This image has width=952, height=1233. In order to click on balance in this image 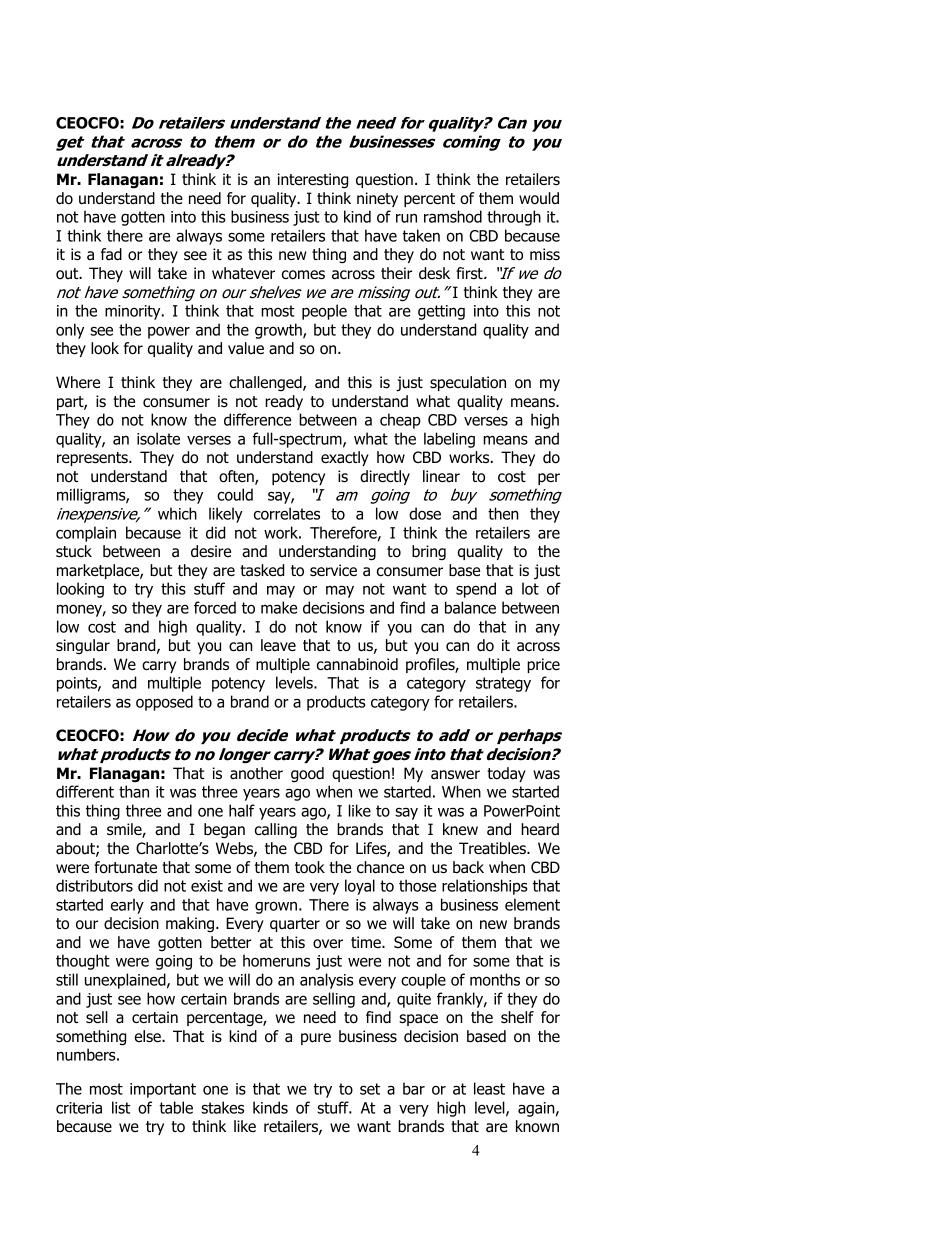, I will do `click(470, 607)`.
